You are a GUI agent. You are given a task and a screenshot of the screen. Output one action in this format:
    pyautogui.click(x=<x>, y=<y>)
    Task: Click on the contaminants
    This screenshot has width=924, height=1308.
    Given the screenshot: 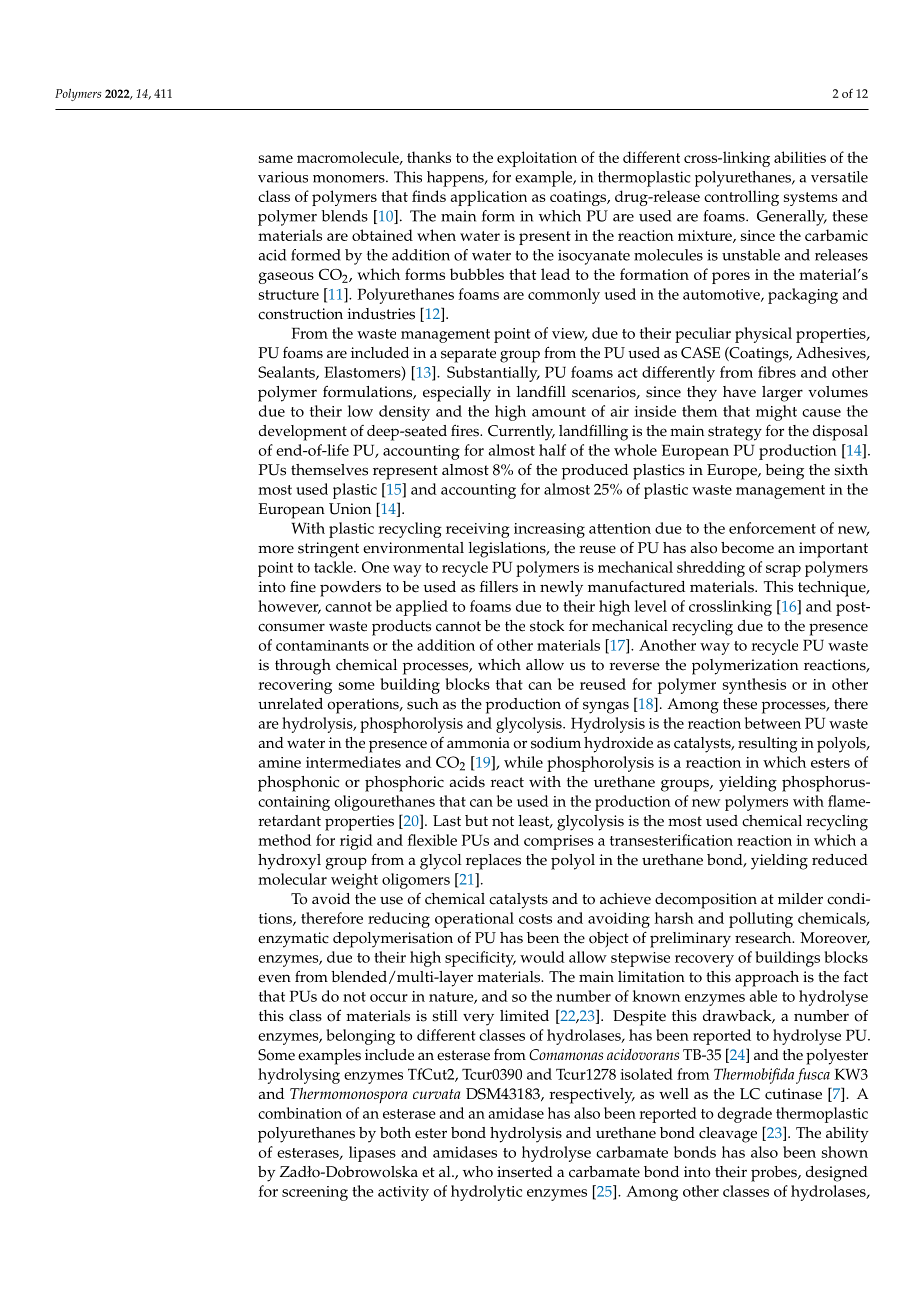 What is the action you would take?
    pyautogui.click(x=322, y=645)
